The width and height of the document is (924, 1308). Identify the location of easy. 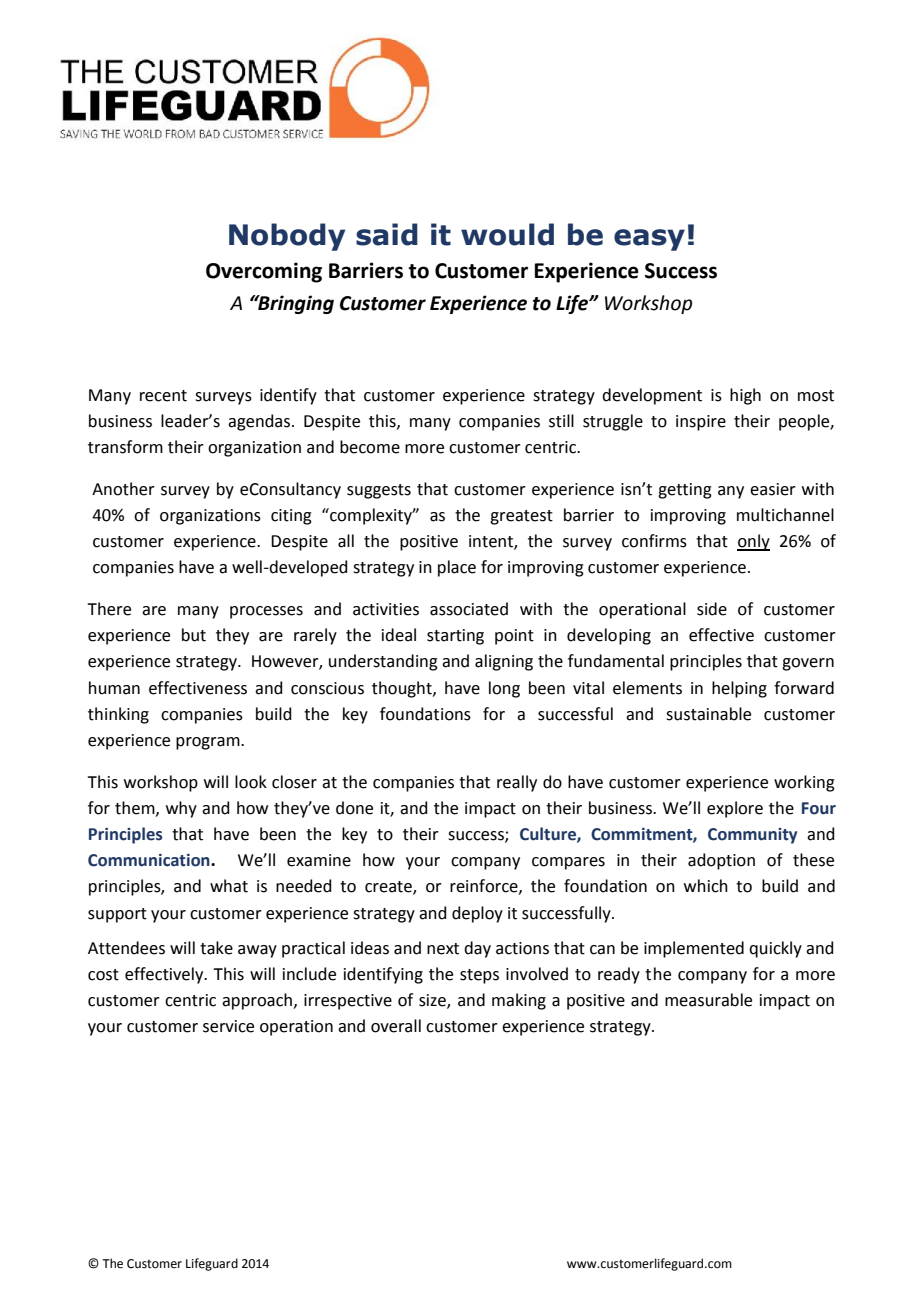
(649, 240).
